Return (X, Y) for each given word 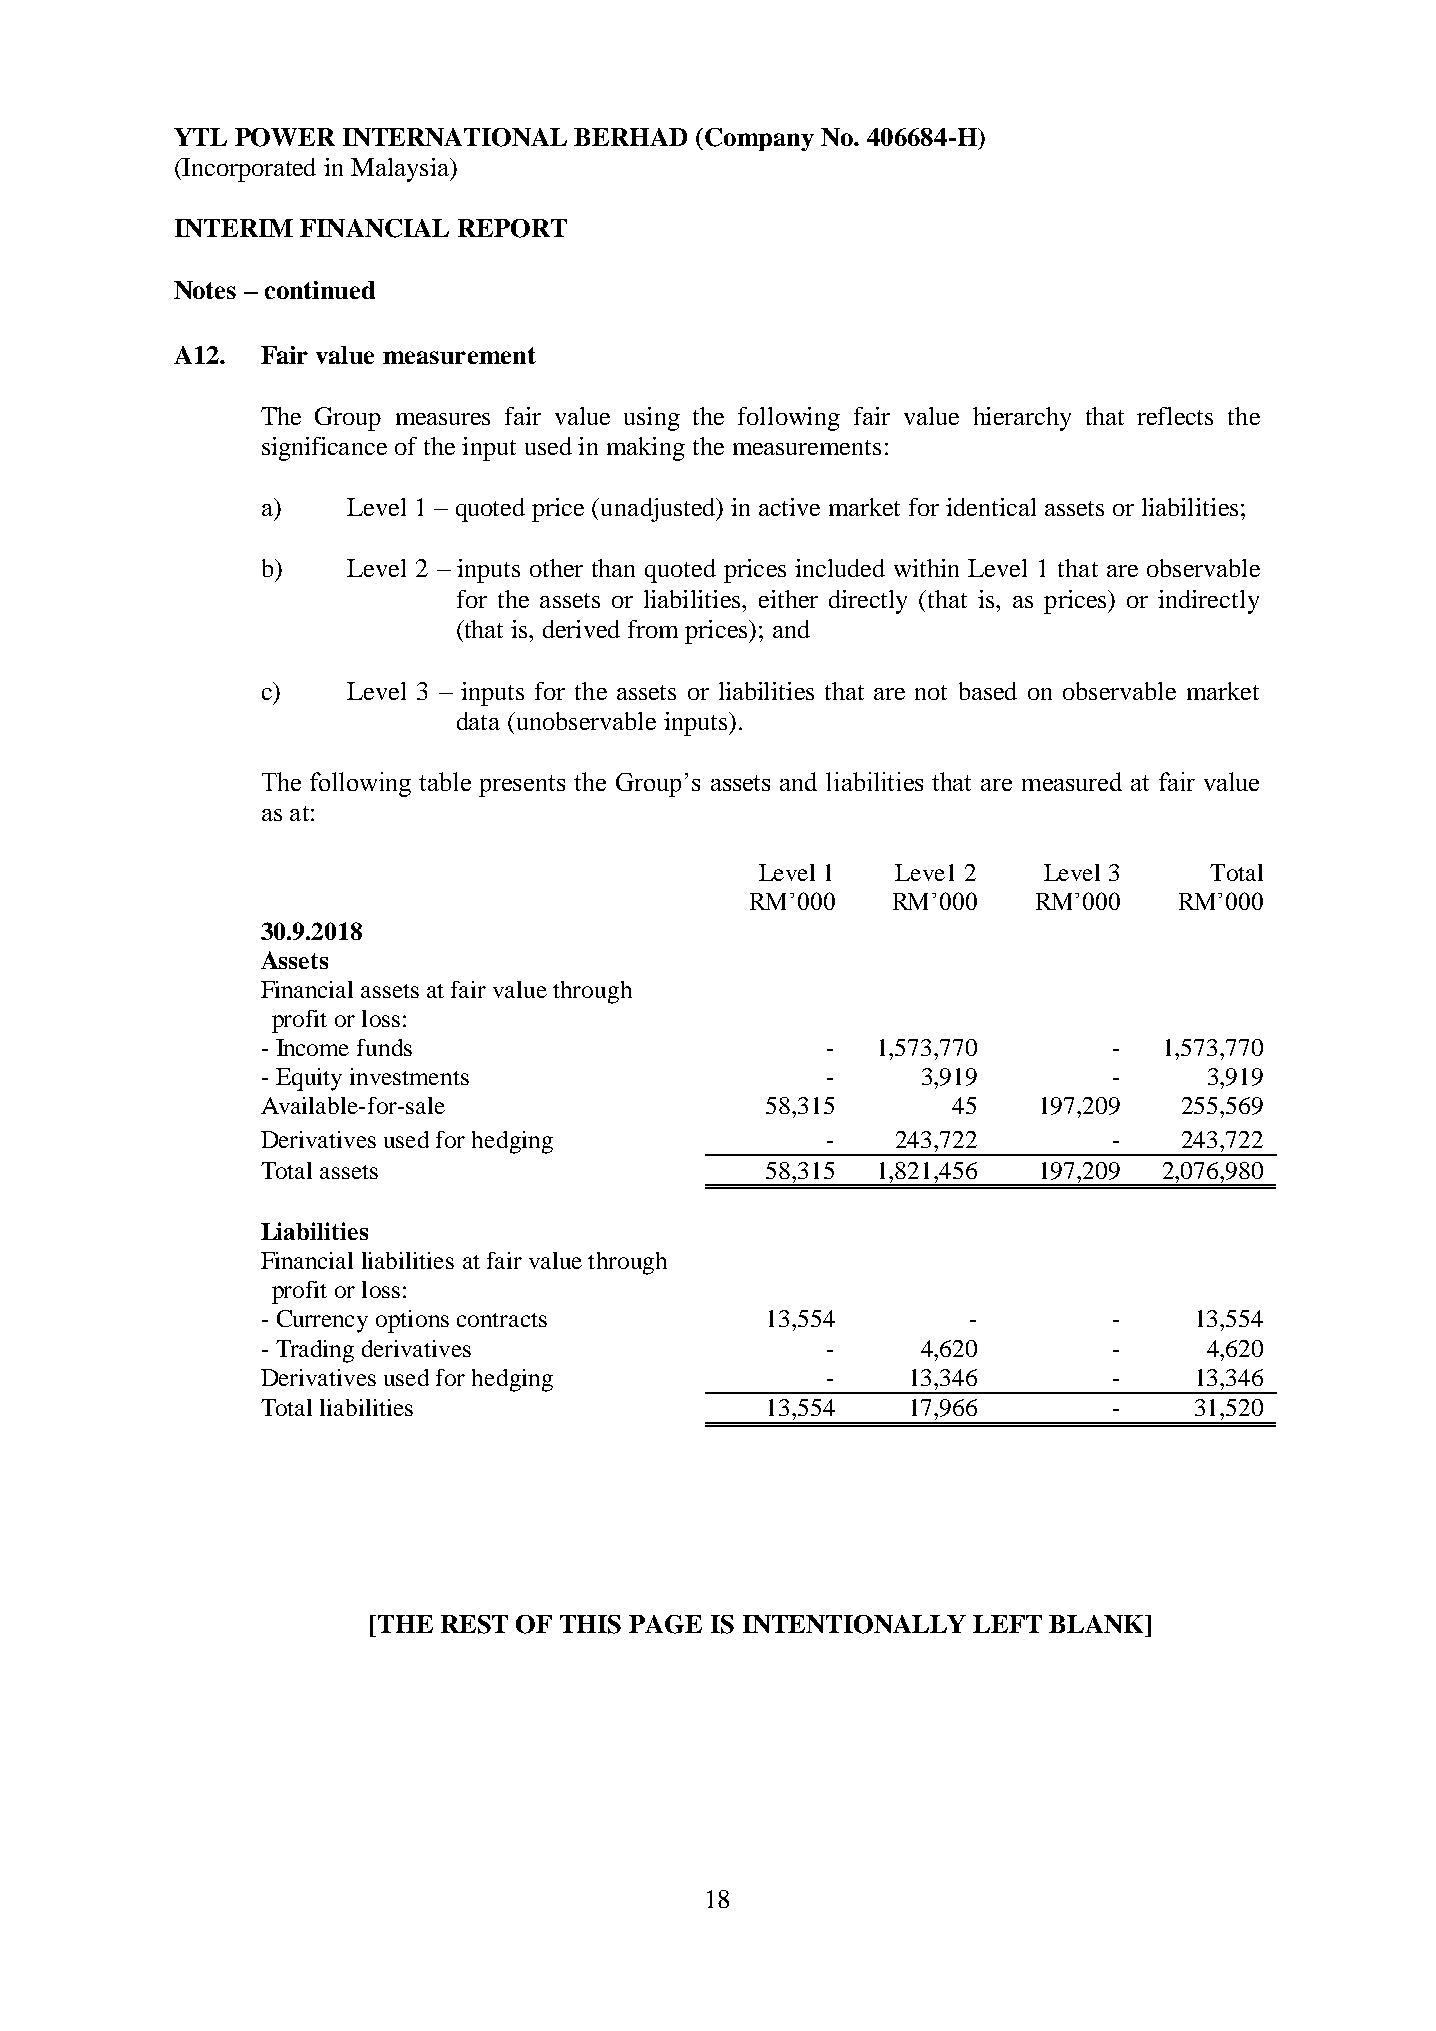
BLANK (1097, 1624)
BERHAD (630, 137)
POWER (285, 137)
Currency (322, 1321)
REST (474, 1624)
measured (1072, 781)
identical (991, 507)
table (445, 781)
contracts (502, 1320)
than (613, 568)
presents (522, 786)
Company (759, 139)
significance (324, 449)
